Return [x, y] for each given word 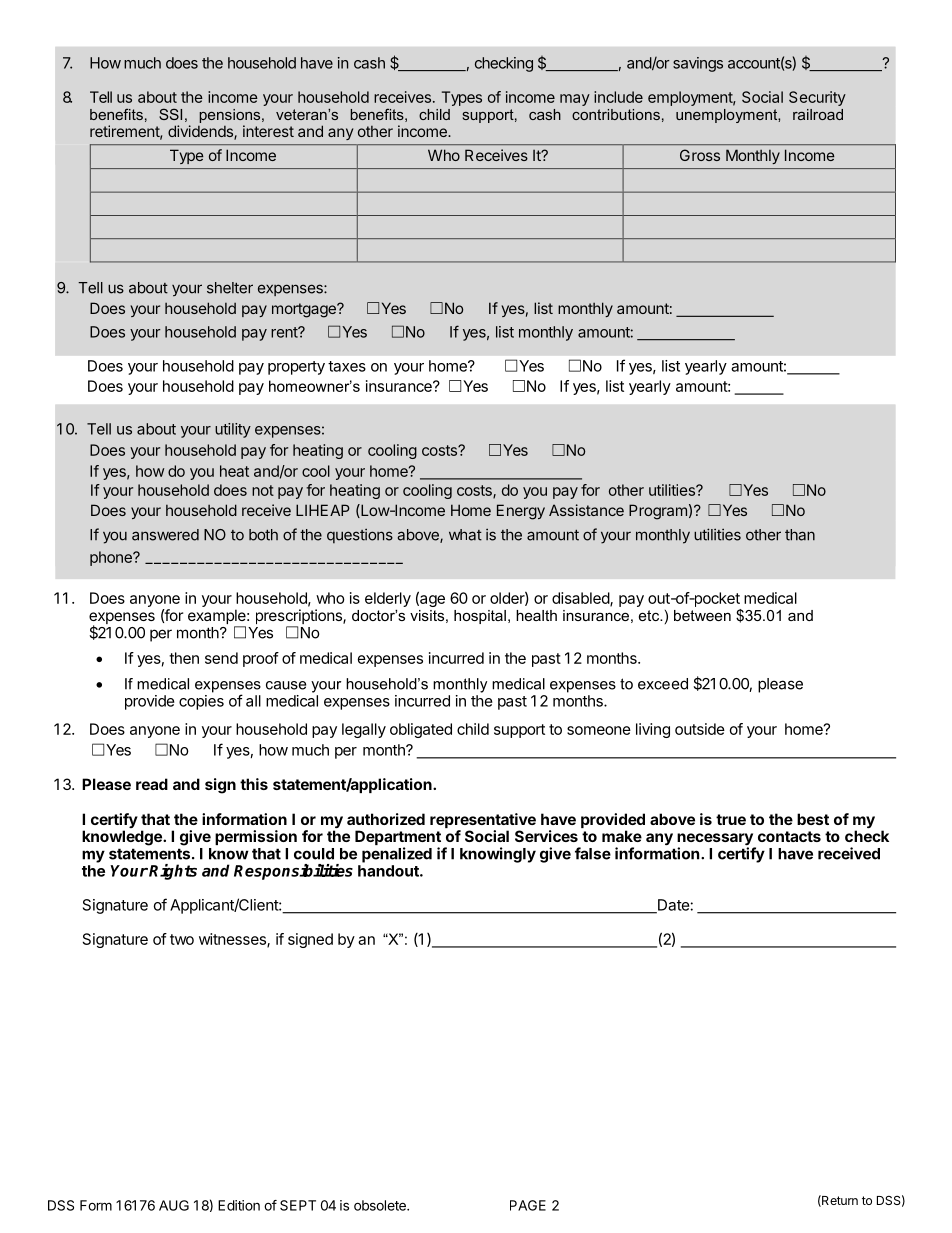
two [182, 939]
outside [700, 729]
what [465, 535]
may [575, 100]
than [800, 535]
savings [698, 64]
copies [201, 702]
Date [673, 906]
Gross [700, 155]
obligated [421, 730]
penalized [397, 855]
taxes [347, 366]
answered [165, 535]
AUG [174, 1205]
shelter [230, 288]
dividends [201, 132]
